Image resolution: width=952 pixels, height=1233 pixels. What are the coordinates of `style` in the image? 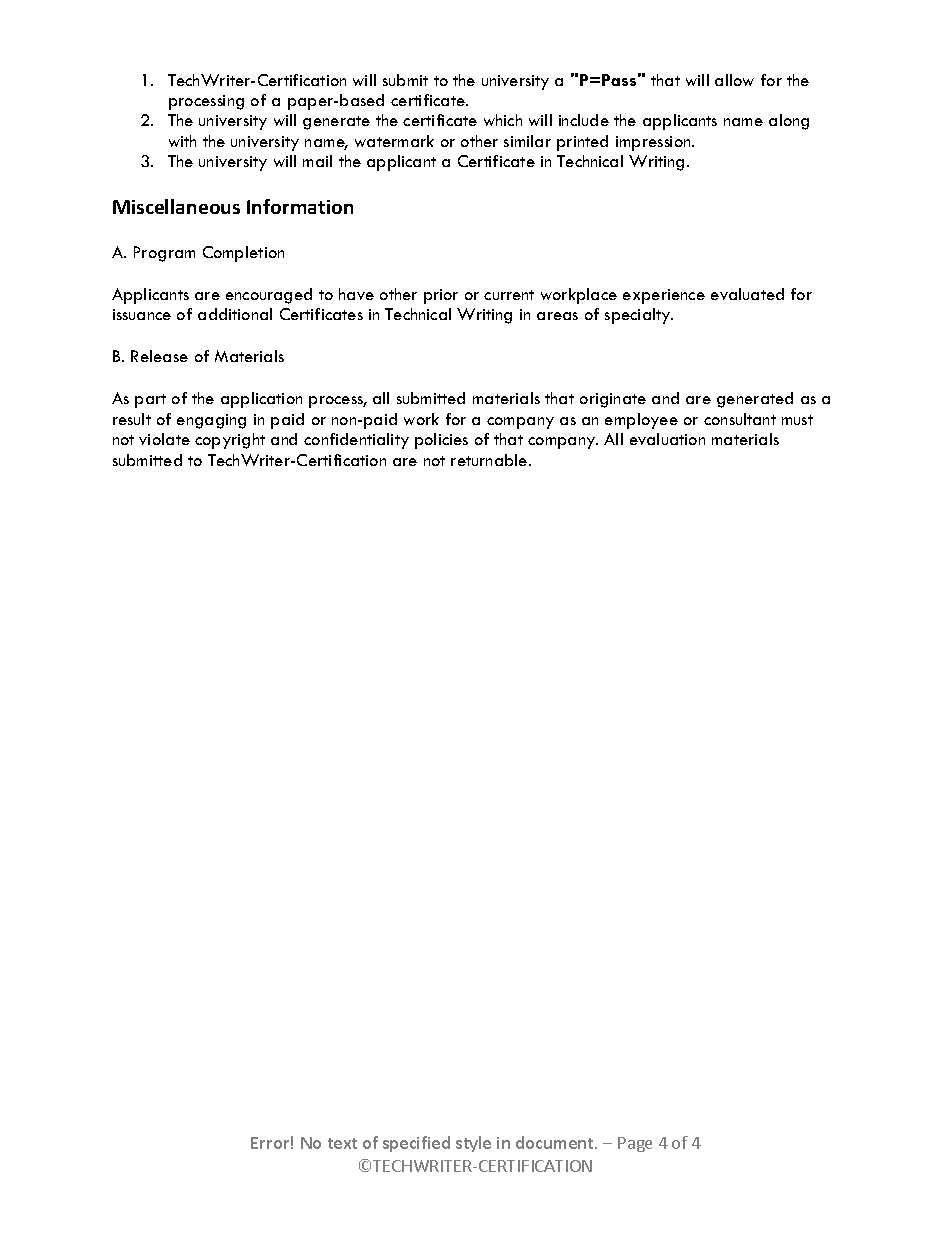 It's located at (473, 1144).
